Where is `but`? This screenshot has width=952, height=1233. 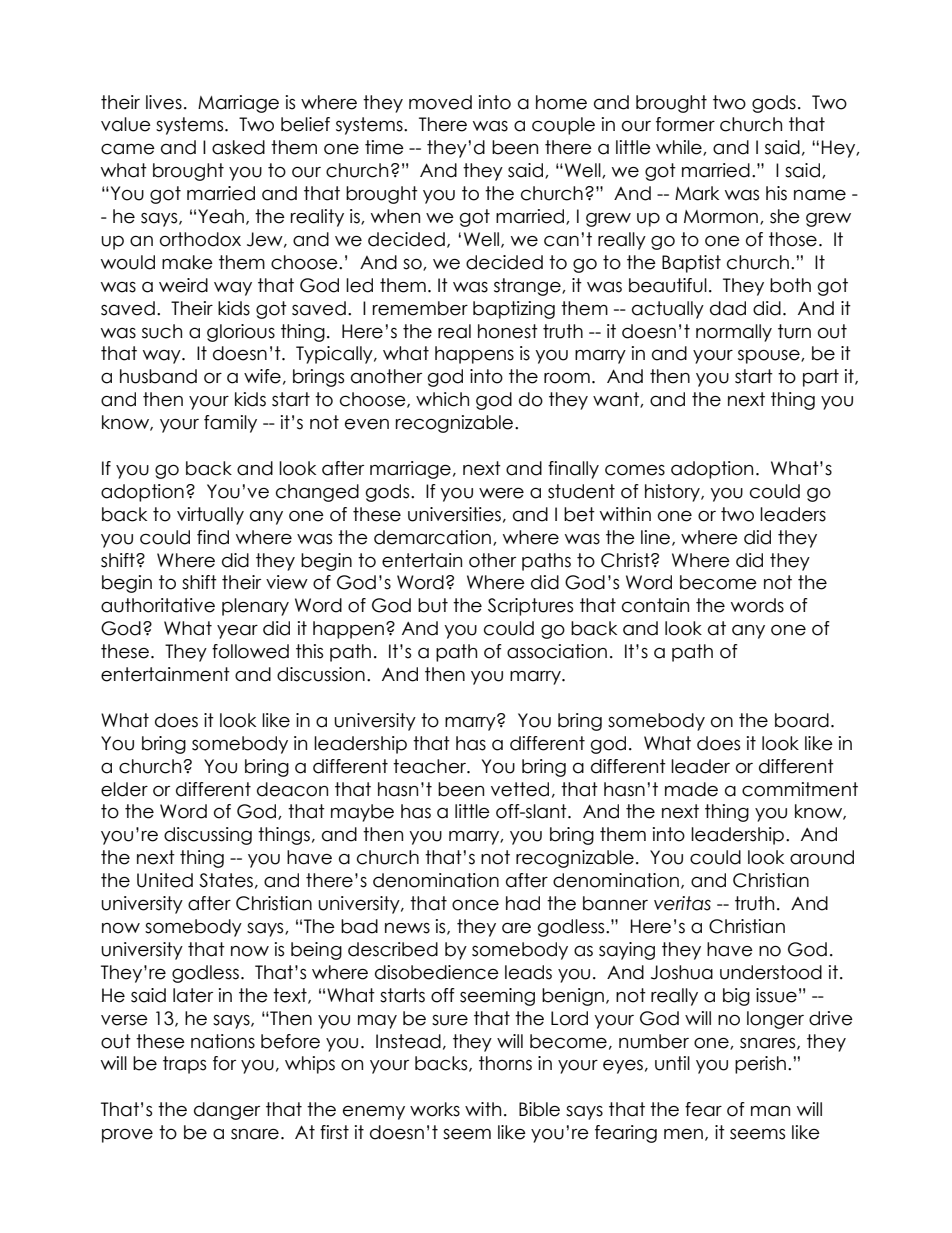
but is located at coordinates (433, 605).
